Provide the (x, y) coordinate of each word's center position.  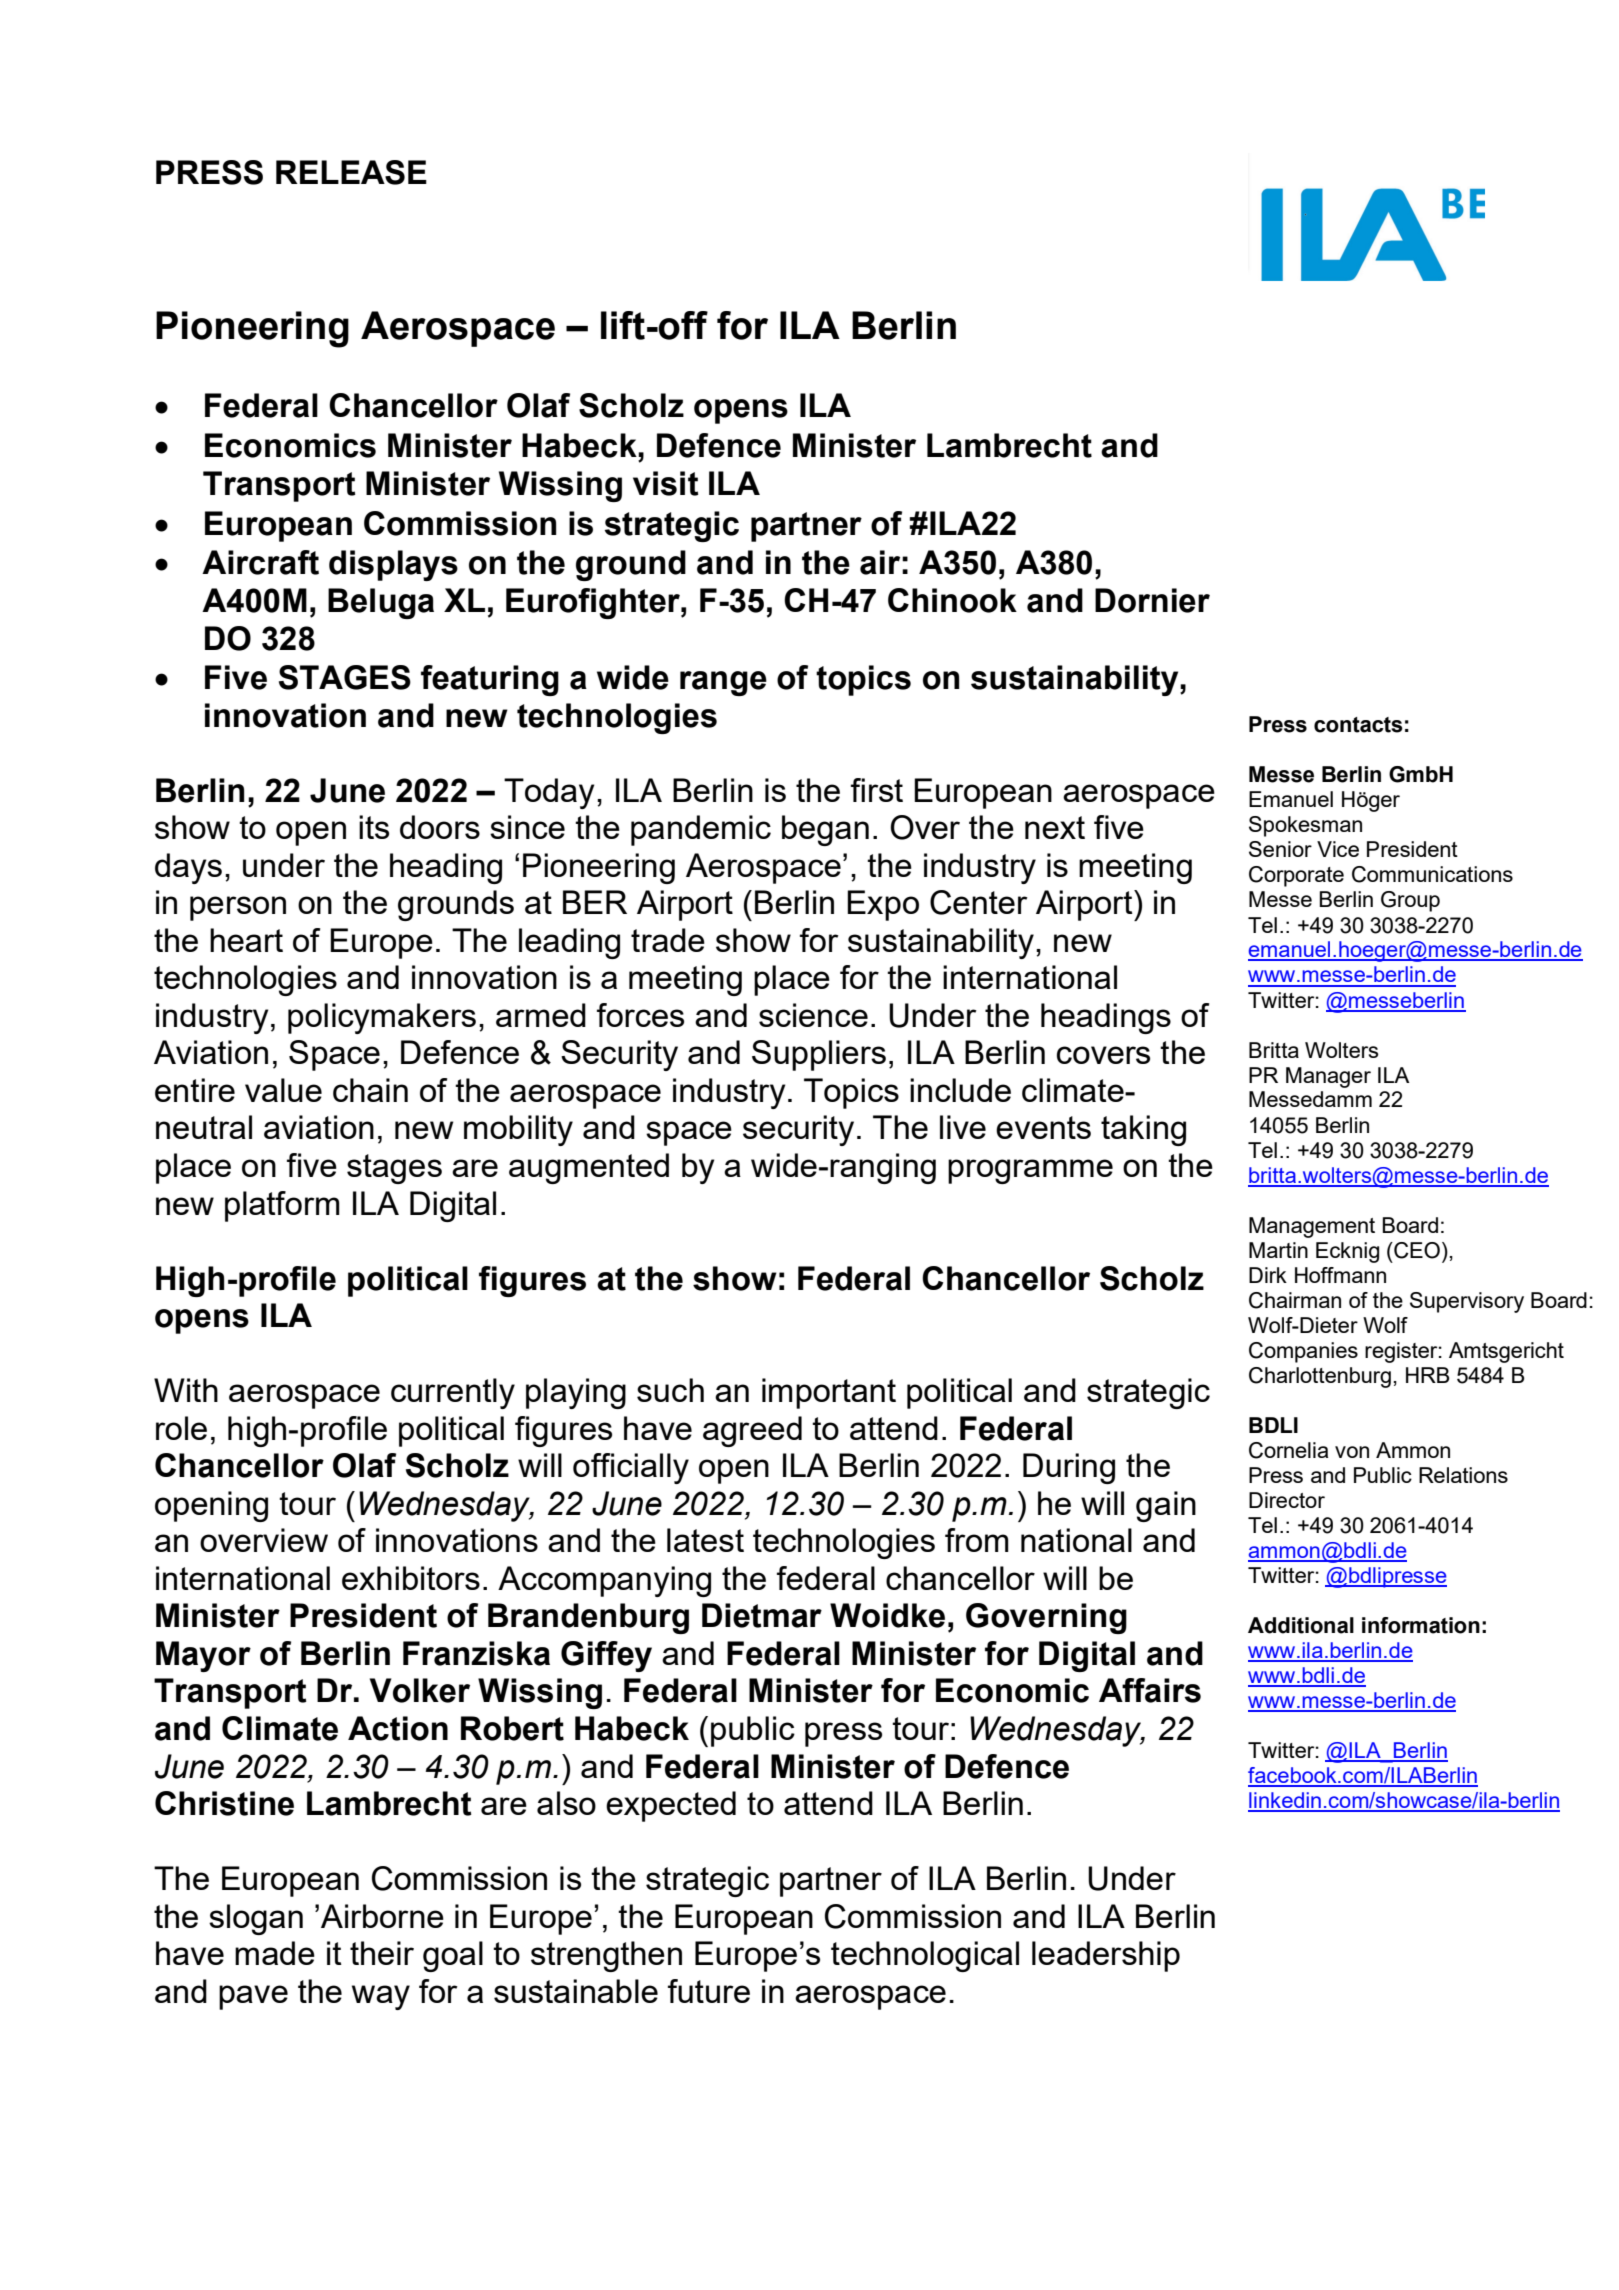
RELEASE (351, 172)
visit (666, 483)
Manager (1328, 1077)
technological (925, 1956)
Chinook (952, 600)
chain (370, 1090)
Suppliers (819, 1055)
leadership (1106, 1956)
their (382, 1953)
